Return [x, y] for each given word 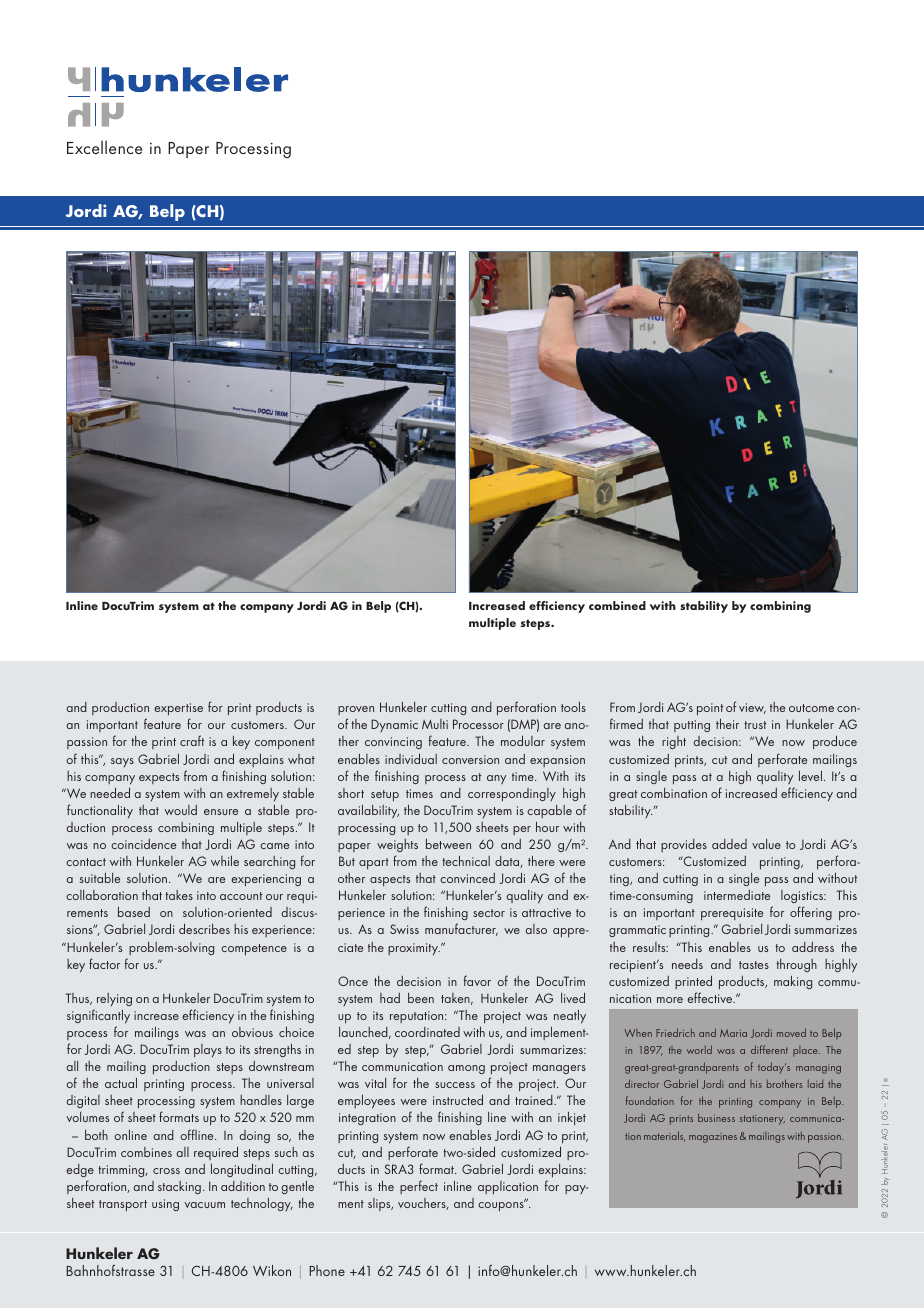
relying [114, 999]
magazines [713, 1138]
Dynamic [394, 725]
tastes [754, 965]
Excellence [104, 147]
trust [755, 725]
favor [477, 980]
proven [356, 710]
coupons [502, 1206]
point [710, 709]
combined [617, 605]
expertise [178, 709]
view [752, 708]
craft [192, 740]
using [165, 1205]
